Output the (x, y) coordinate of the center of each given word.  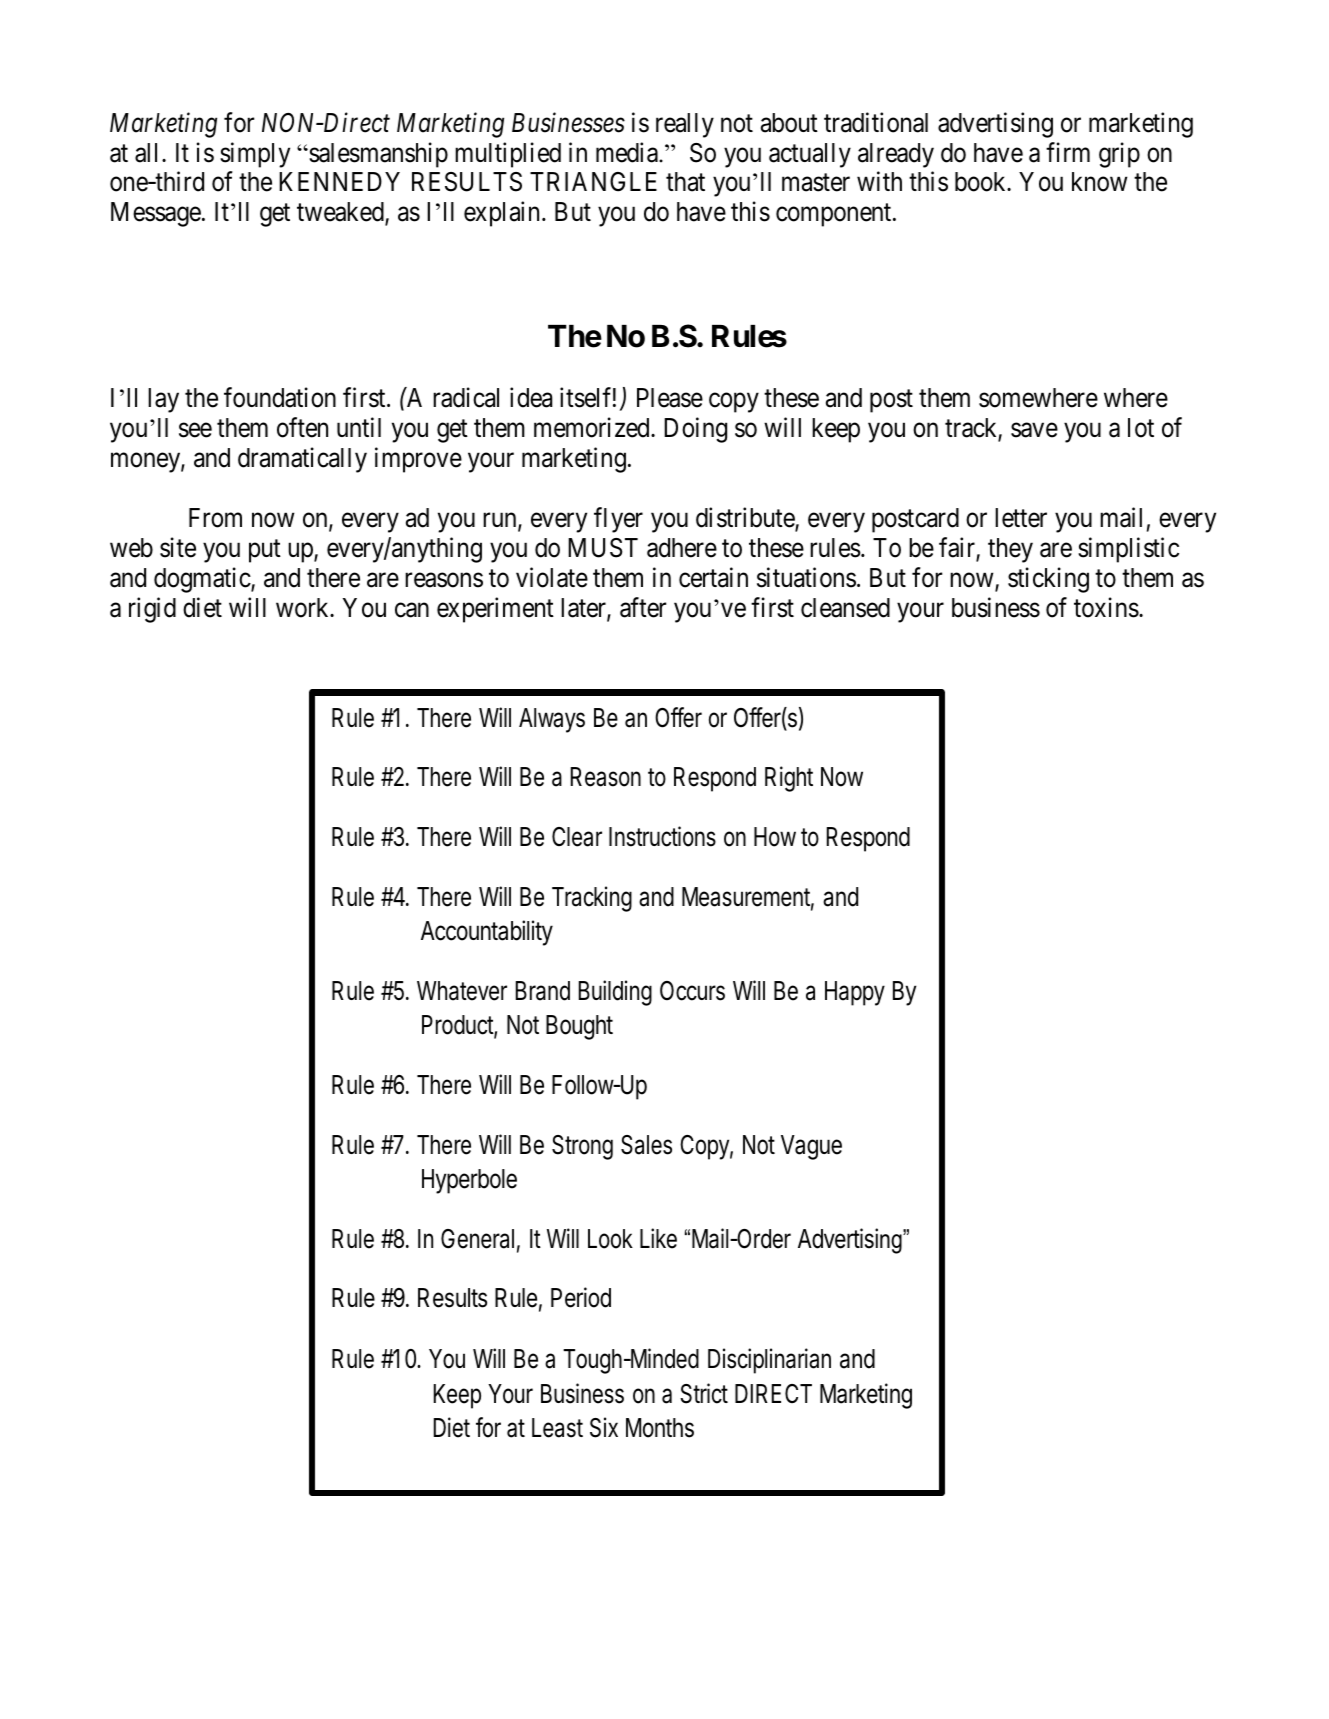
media (628, 152)
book (982, 182)
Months (660, 1428)
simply (255, 155)
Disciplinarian (769, 1361)
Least (557, 1428)
